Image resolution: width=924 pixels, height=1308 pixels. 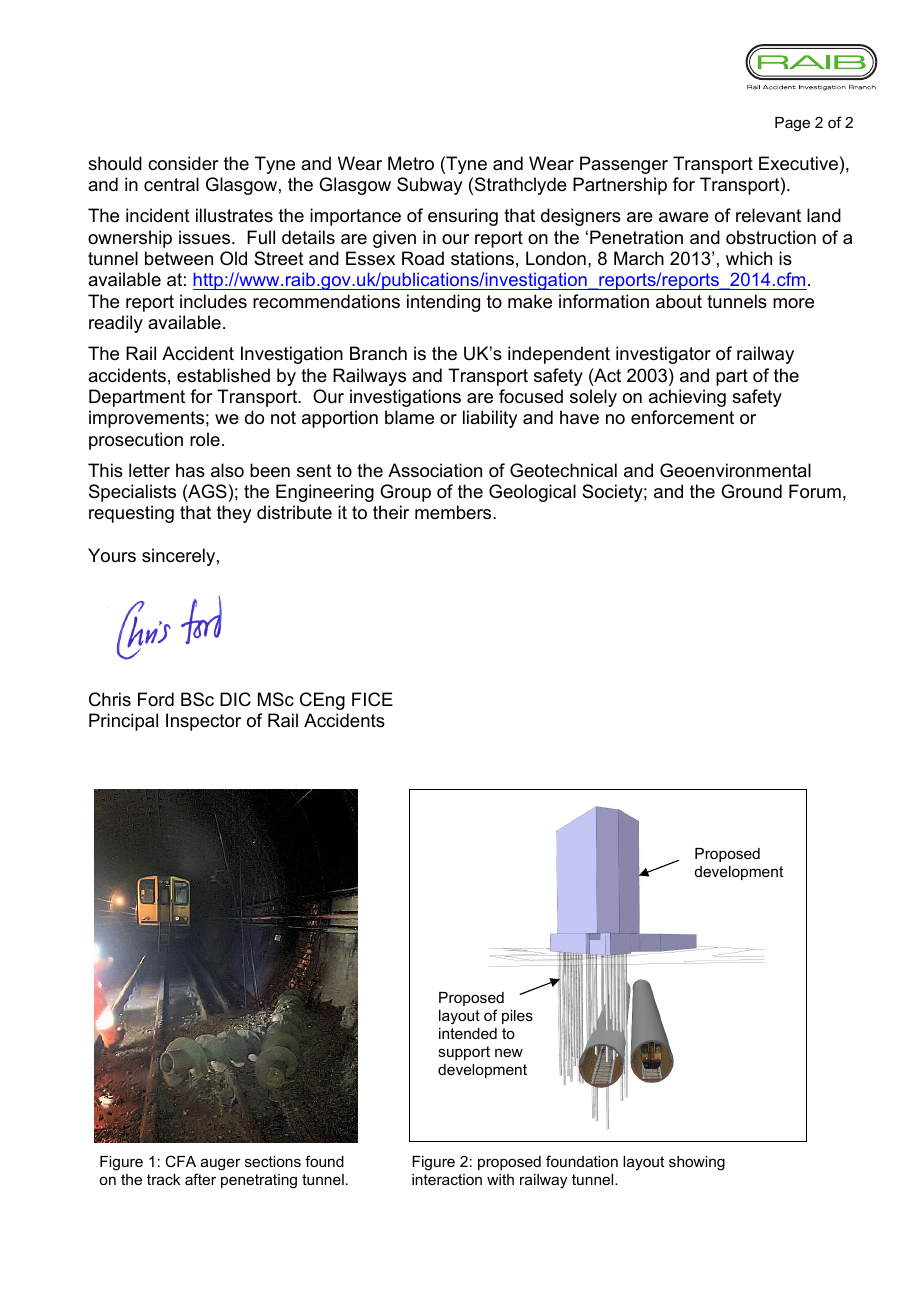 What do you see at coordinates (447, 1179) in the page?
I see `interaction` at bounding box center [447, 1179].
